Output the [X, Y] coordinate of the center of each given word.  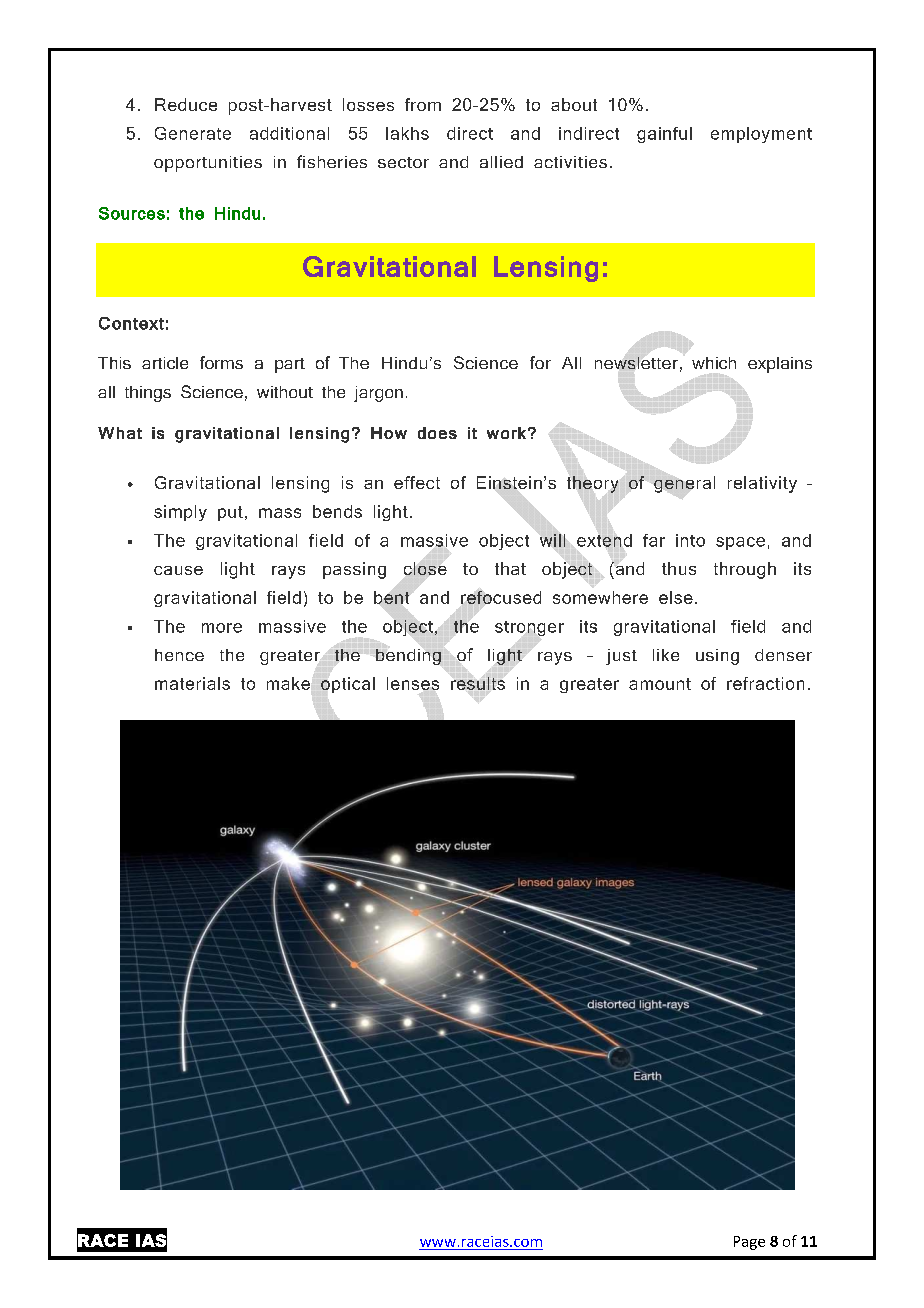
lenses [413, 683]
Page [749, 1243]
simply [180, 513]
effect [417, 482]
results [478, 683]
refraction [765, 683]
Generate [193, 133]
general [684, 484]
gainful [664, 135]
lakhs [407, 133]
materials [192, 683]
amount [660, 684]
